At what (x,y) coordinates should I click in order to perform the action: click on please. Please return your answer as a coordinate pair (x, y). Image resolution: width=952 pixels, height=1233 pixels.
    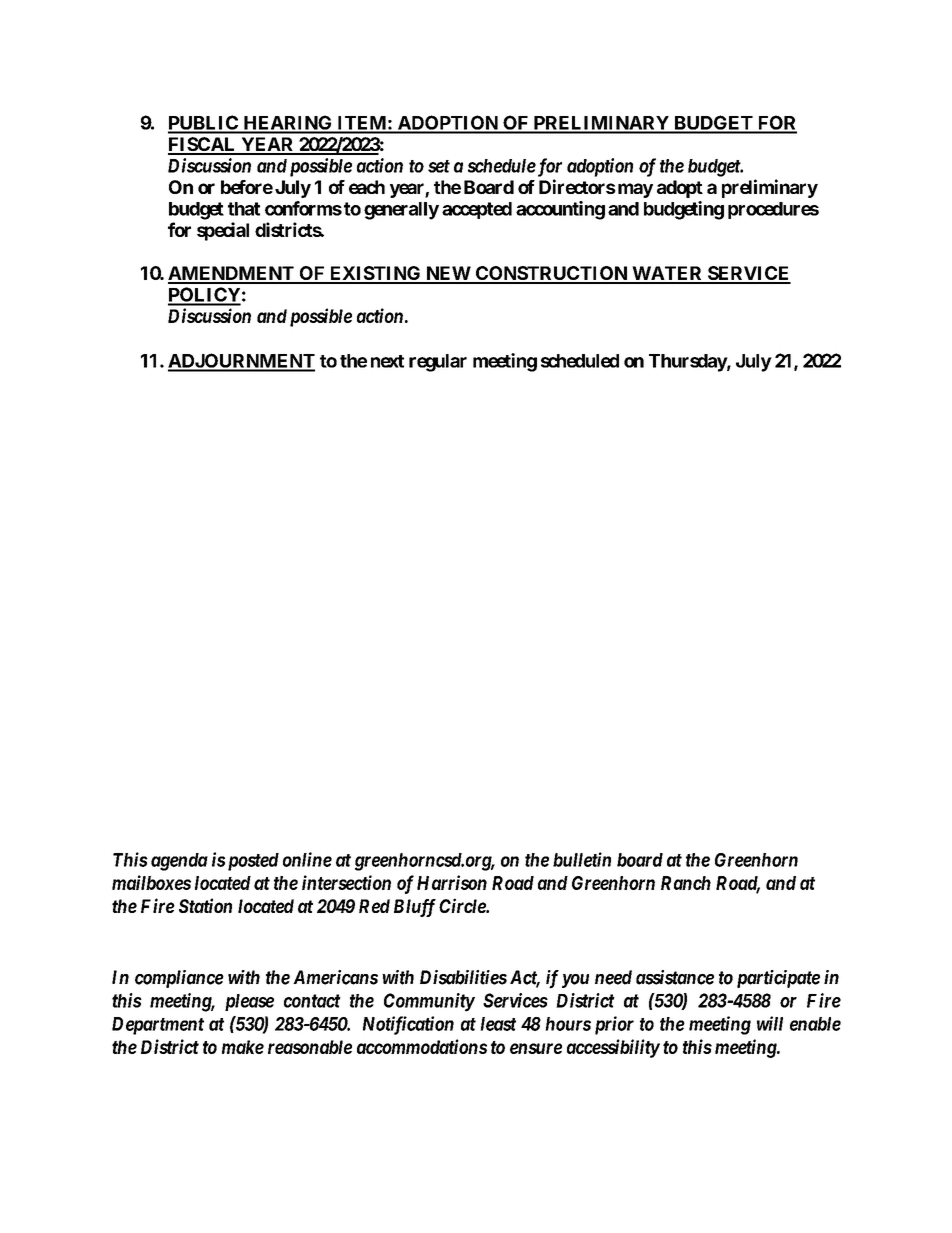
    Looking at the image, I should click on (249, 1002).
